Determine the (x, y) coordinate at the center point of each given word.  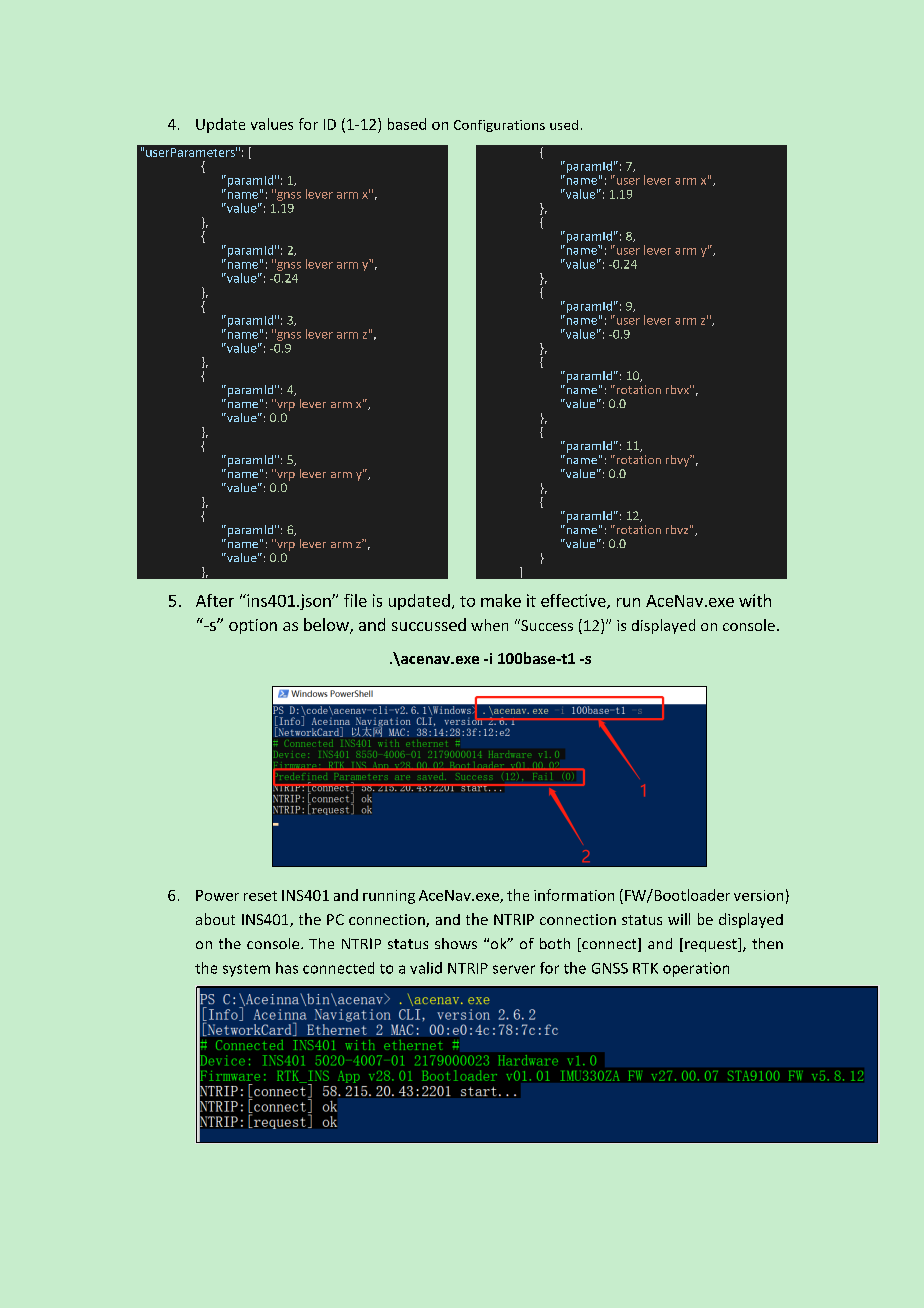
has (287, 968)
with (755, 600)
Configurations (499, 126)
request (712, 945)
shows (456, 943)
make (501, 600)
